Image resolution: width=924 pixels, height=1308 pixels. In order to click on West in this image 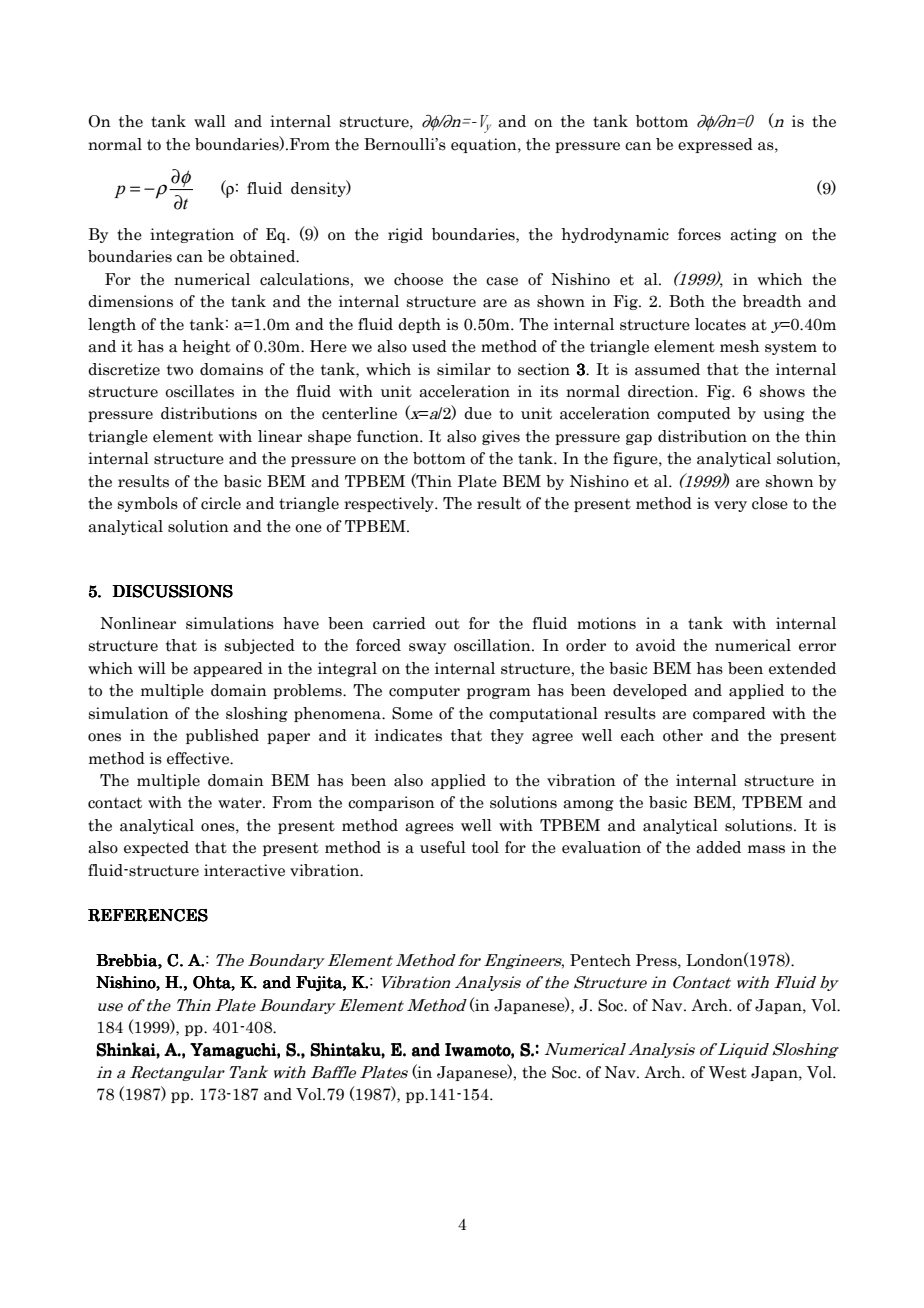, I will do `click(728, 1072)`.
